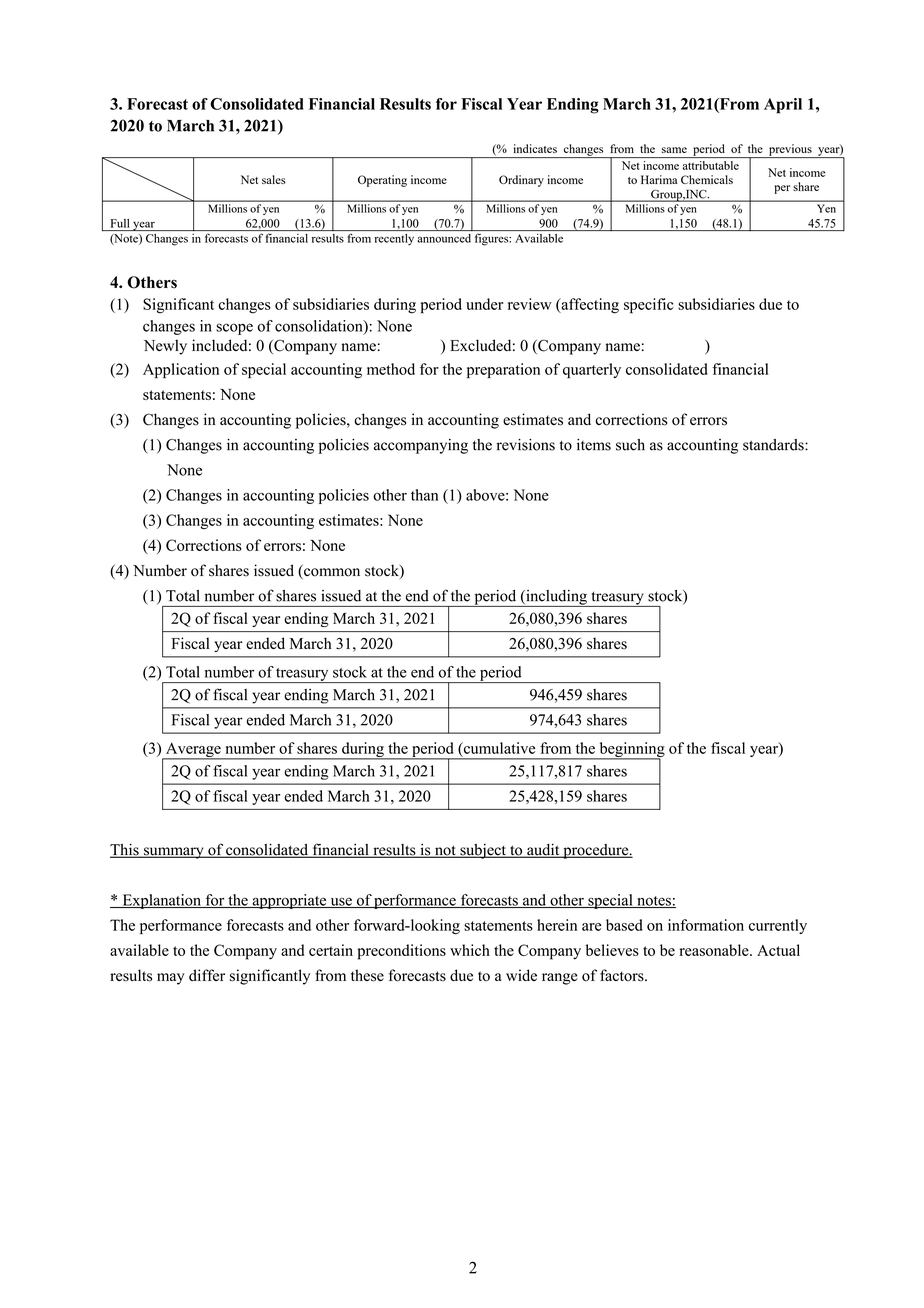 The image size is (924, 1308). Describe the element at coordinates (470, 950) in the page. I see `which` at that location.
